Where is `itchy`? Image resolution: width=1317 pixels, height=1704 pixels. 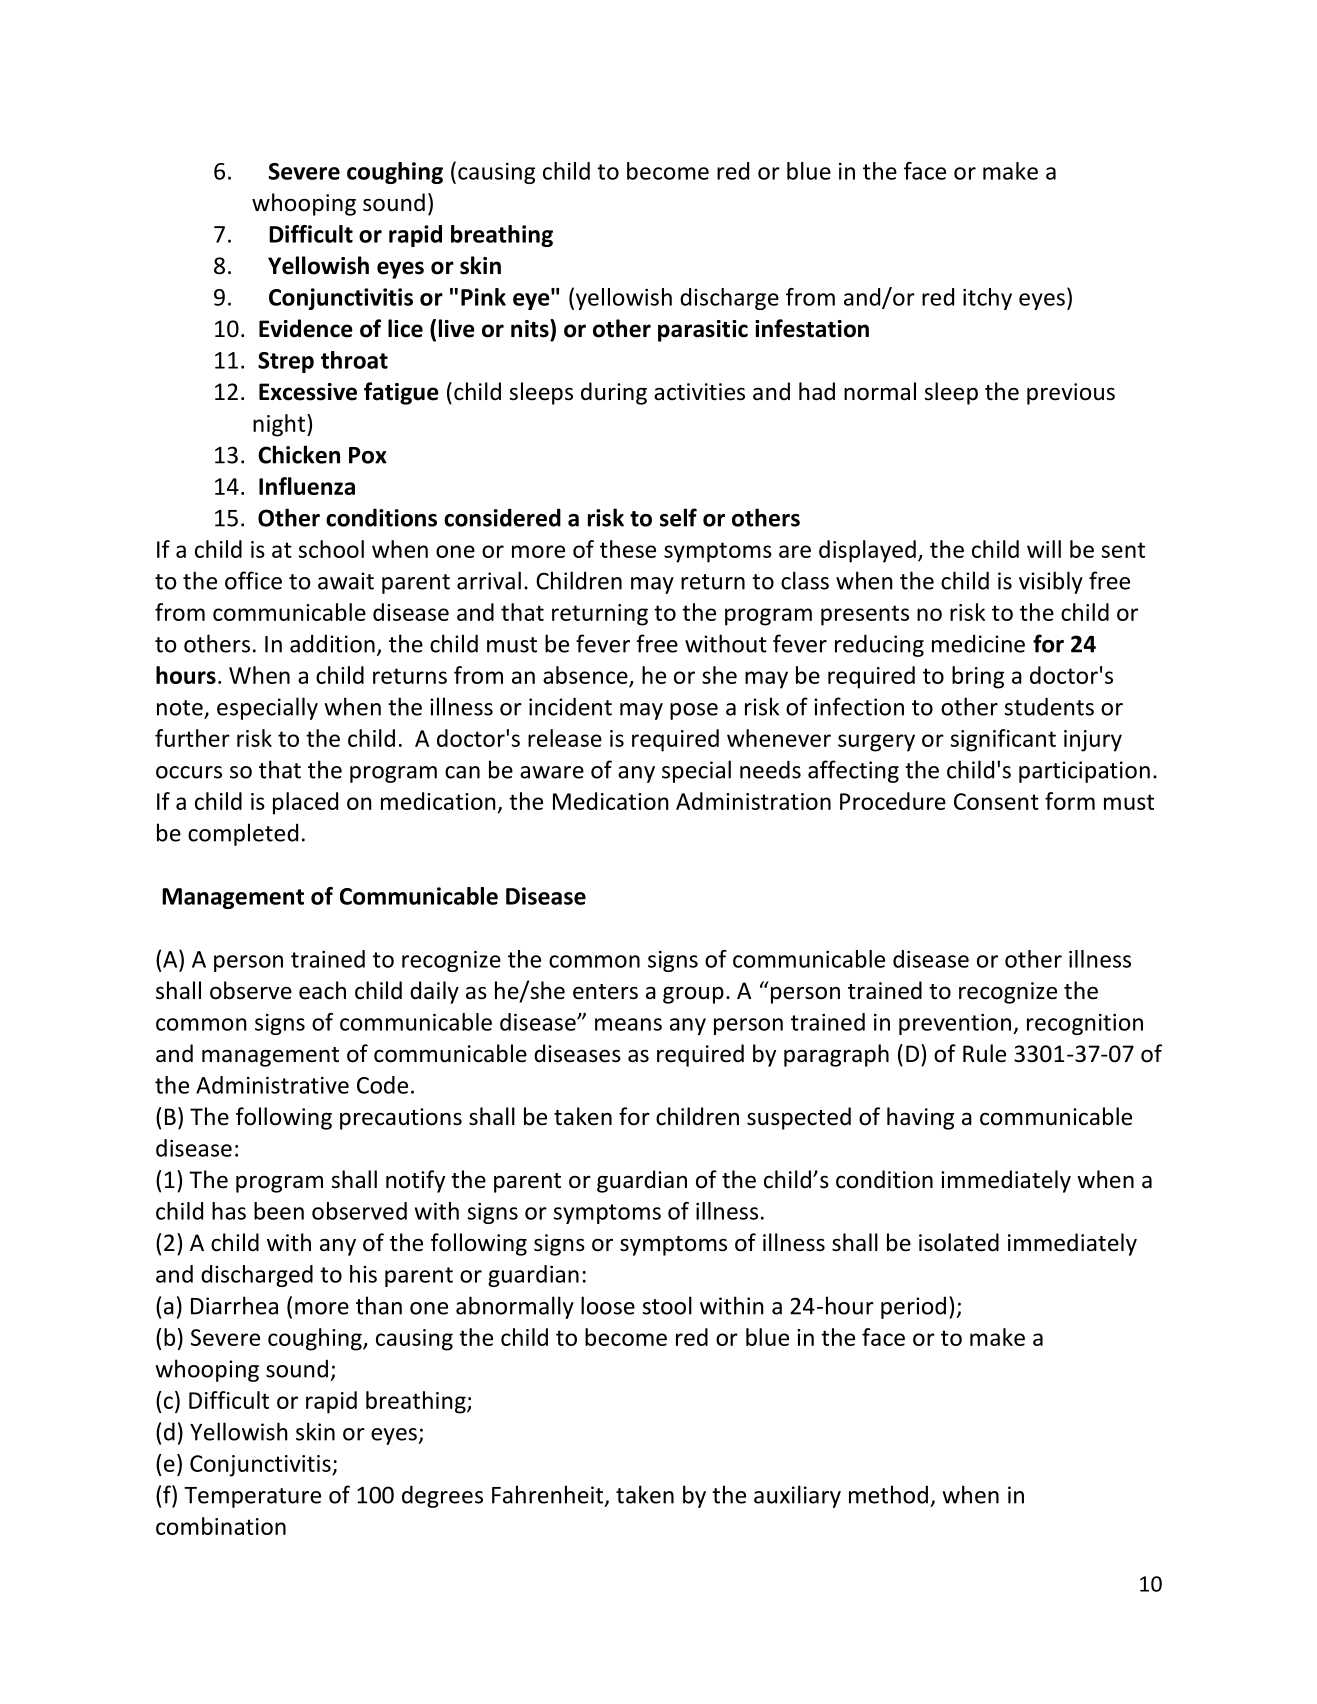
itchy is located at coordinates (987, 299).
